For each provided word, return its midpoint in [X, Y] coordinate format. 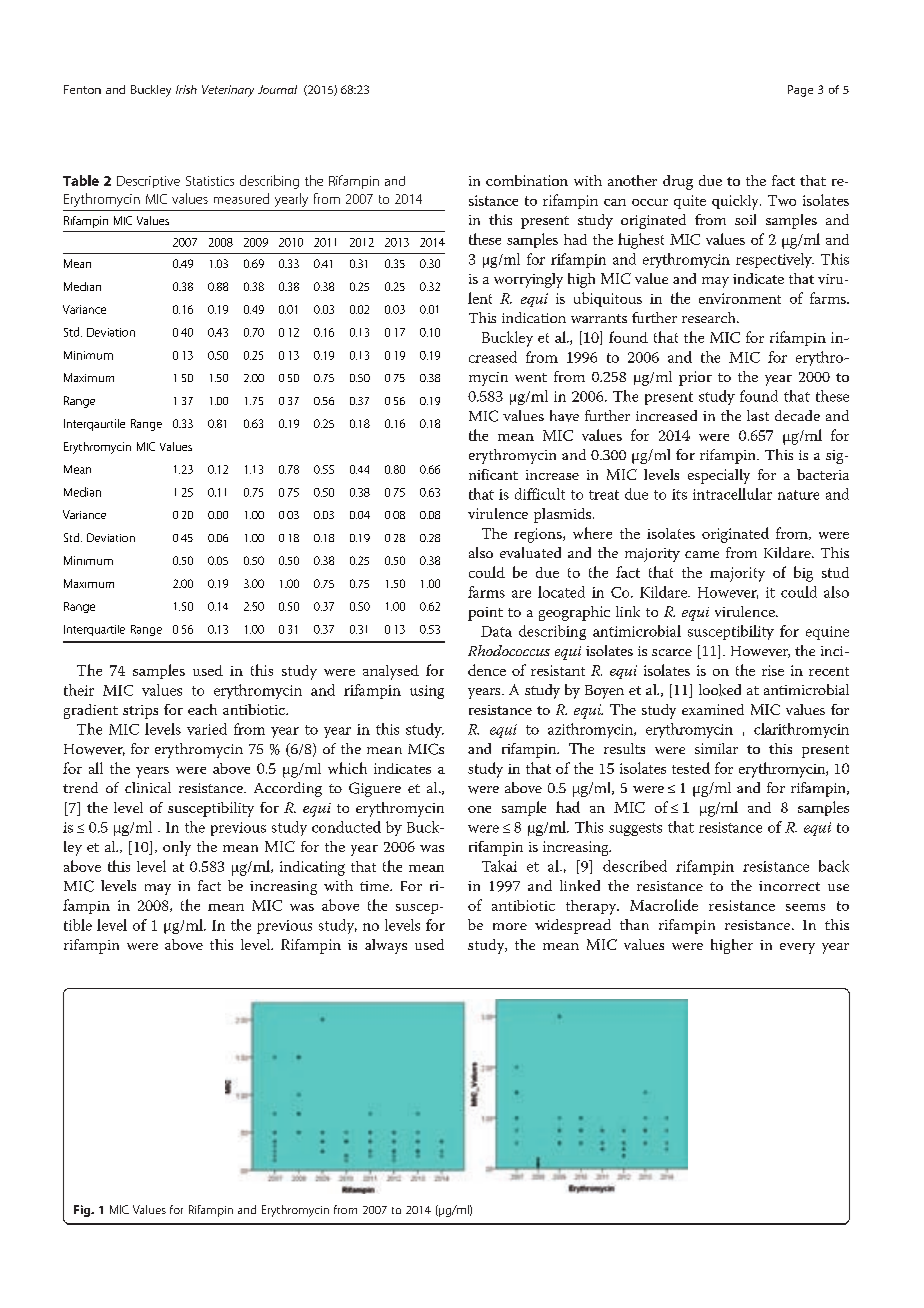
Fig [83, 1211]
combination [527, 180]
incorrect [789, 886]
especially [719, 476]
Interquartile [94, 630]
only [177, 848]
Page [800, 91]
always [386, 946]
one [479, 809]
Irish [186, 89]
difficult [540, 494]
